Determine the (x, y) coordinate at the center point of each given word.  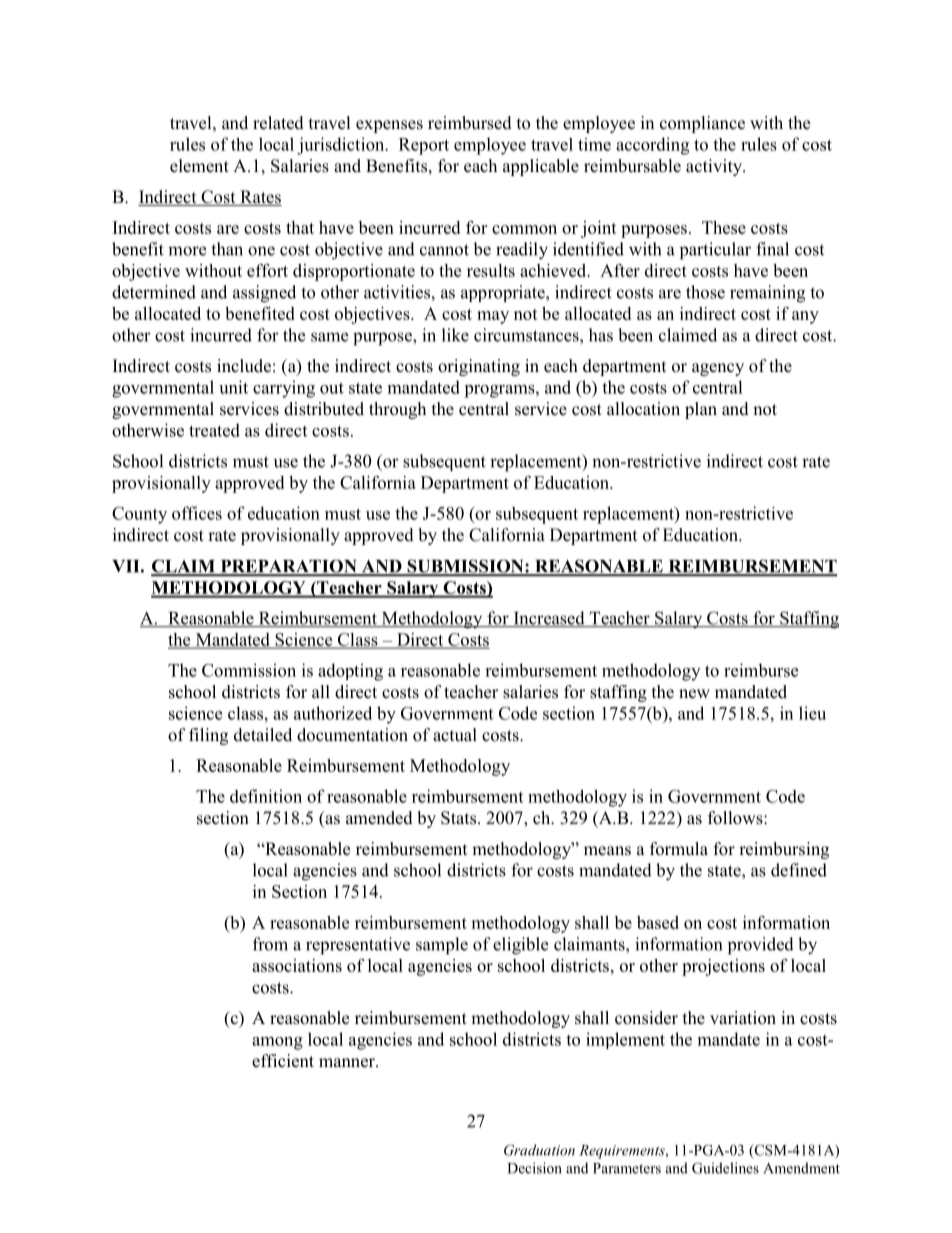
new (694, 694)
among (277, 1043)
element (199, 166)
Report (424, 146)
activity (715, 167)
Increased (549, 619)
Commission (249, 670)
